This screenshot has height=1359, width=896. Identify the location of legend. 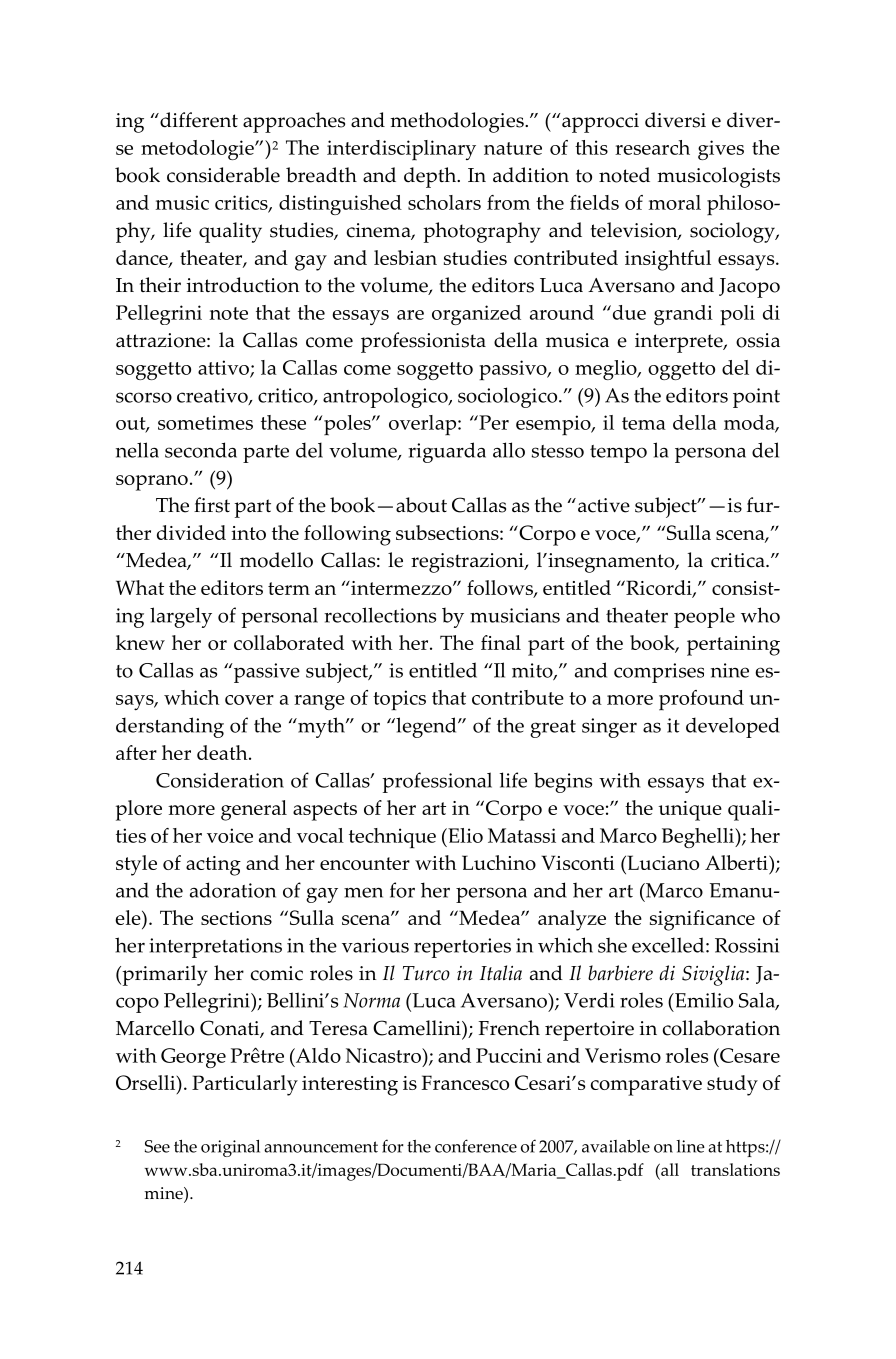
(426, 727).
